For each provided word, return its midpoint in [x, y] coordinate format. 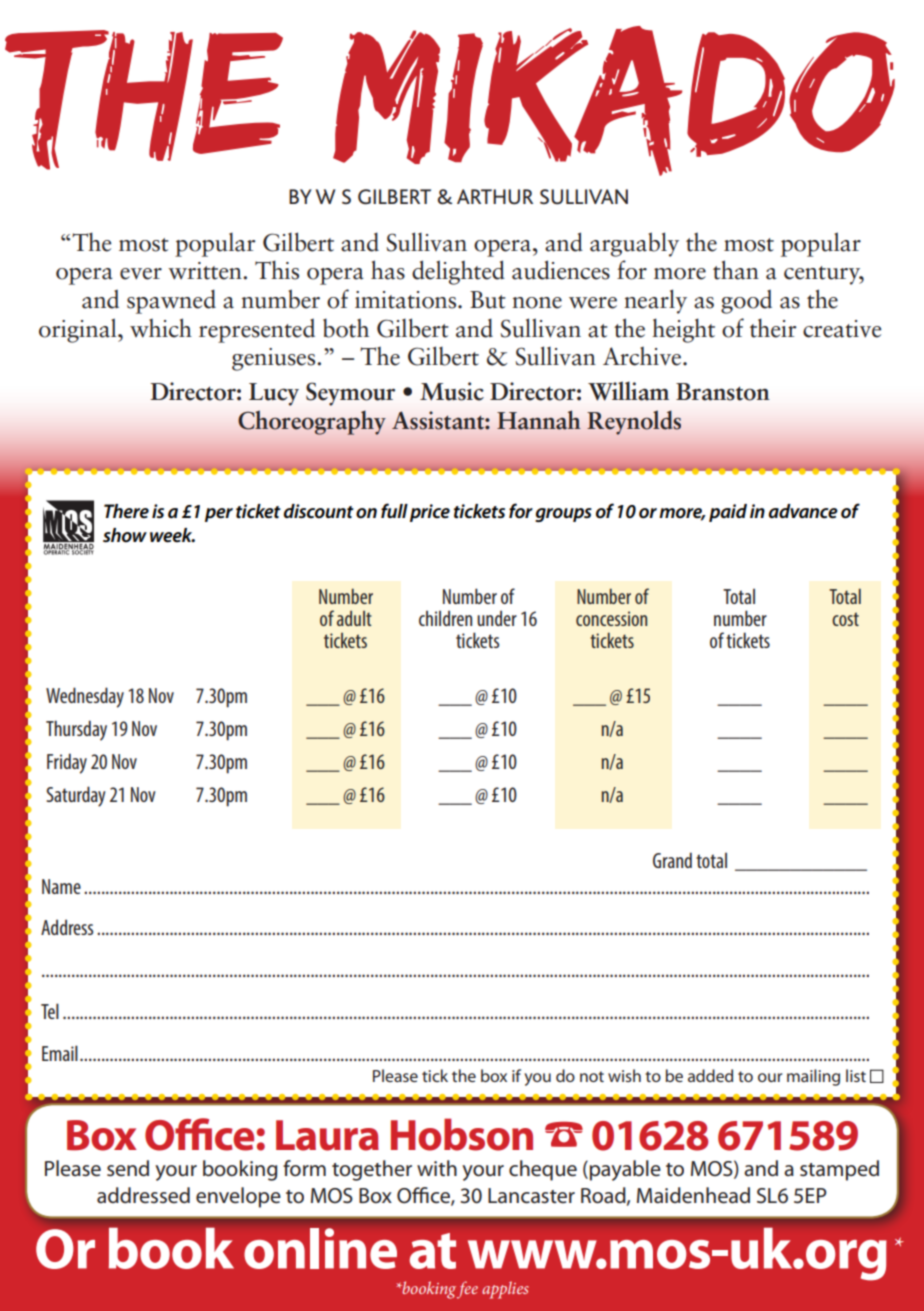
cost [845, 619]
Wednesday [85, 697]
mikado [614, 101]
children [445, 618]
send [128, 1168]
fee [467, 1290]
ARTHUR [495, 197]
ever [141, 274]
